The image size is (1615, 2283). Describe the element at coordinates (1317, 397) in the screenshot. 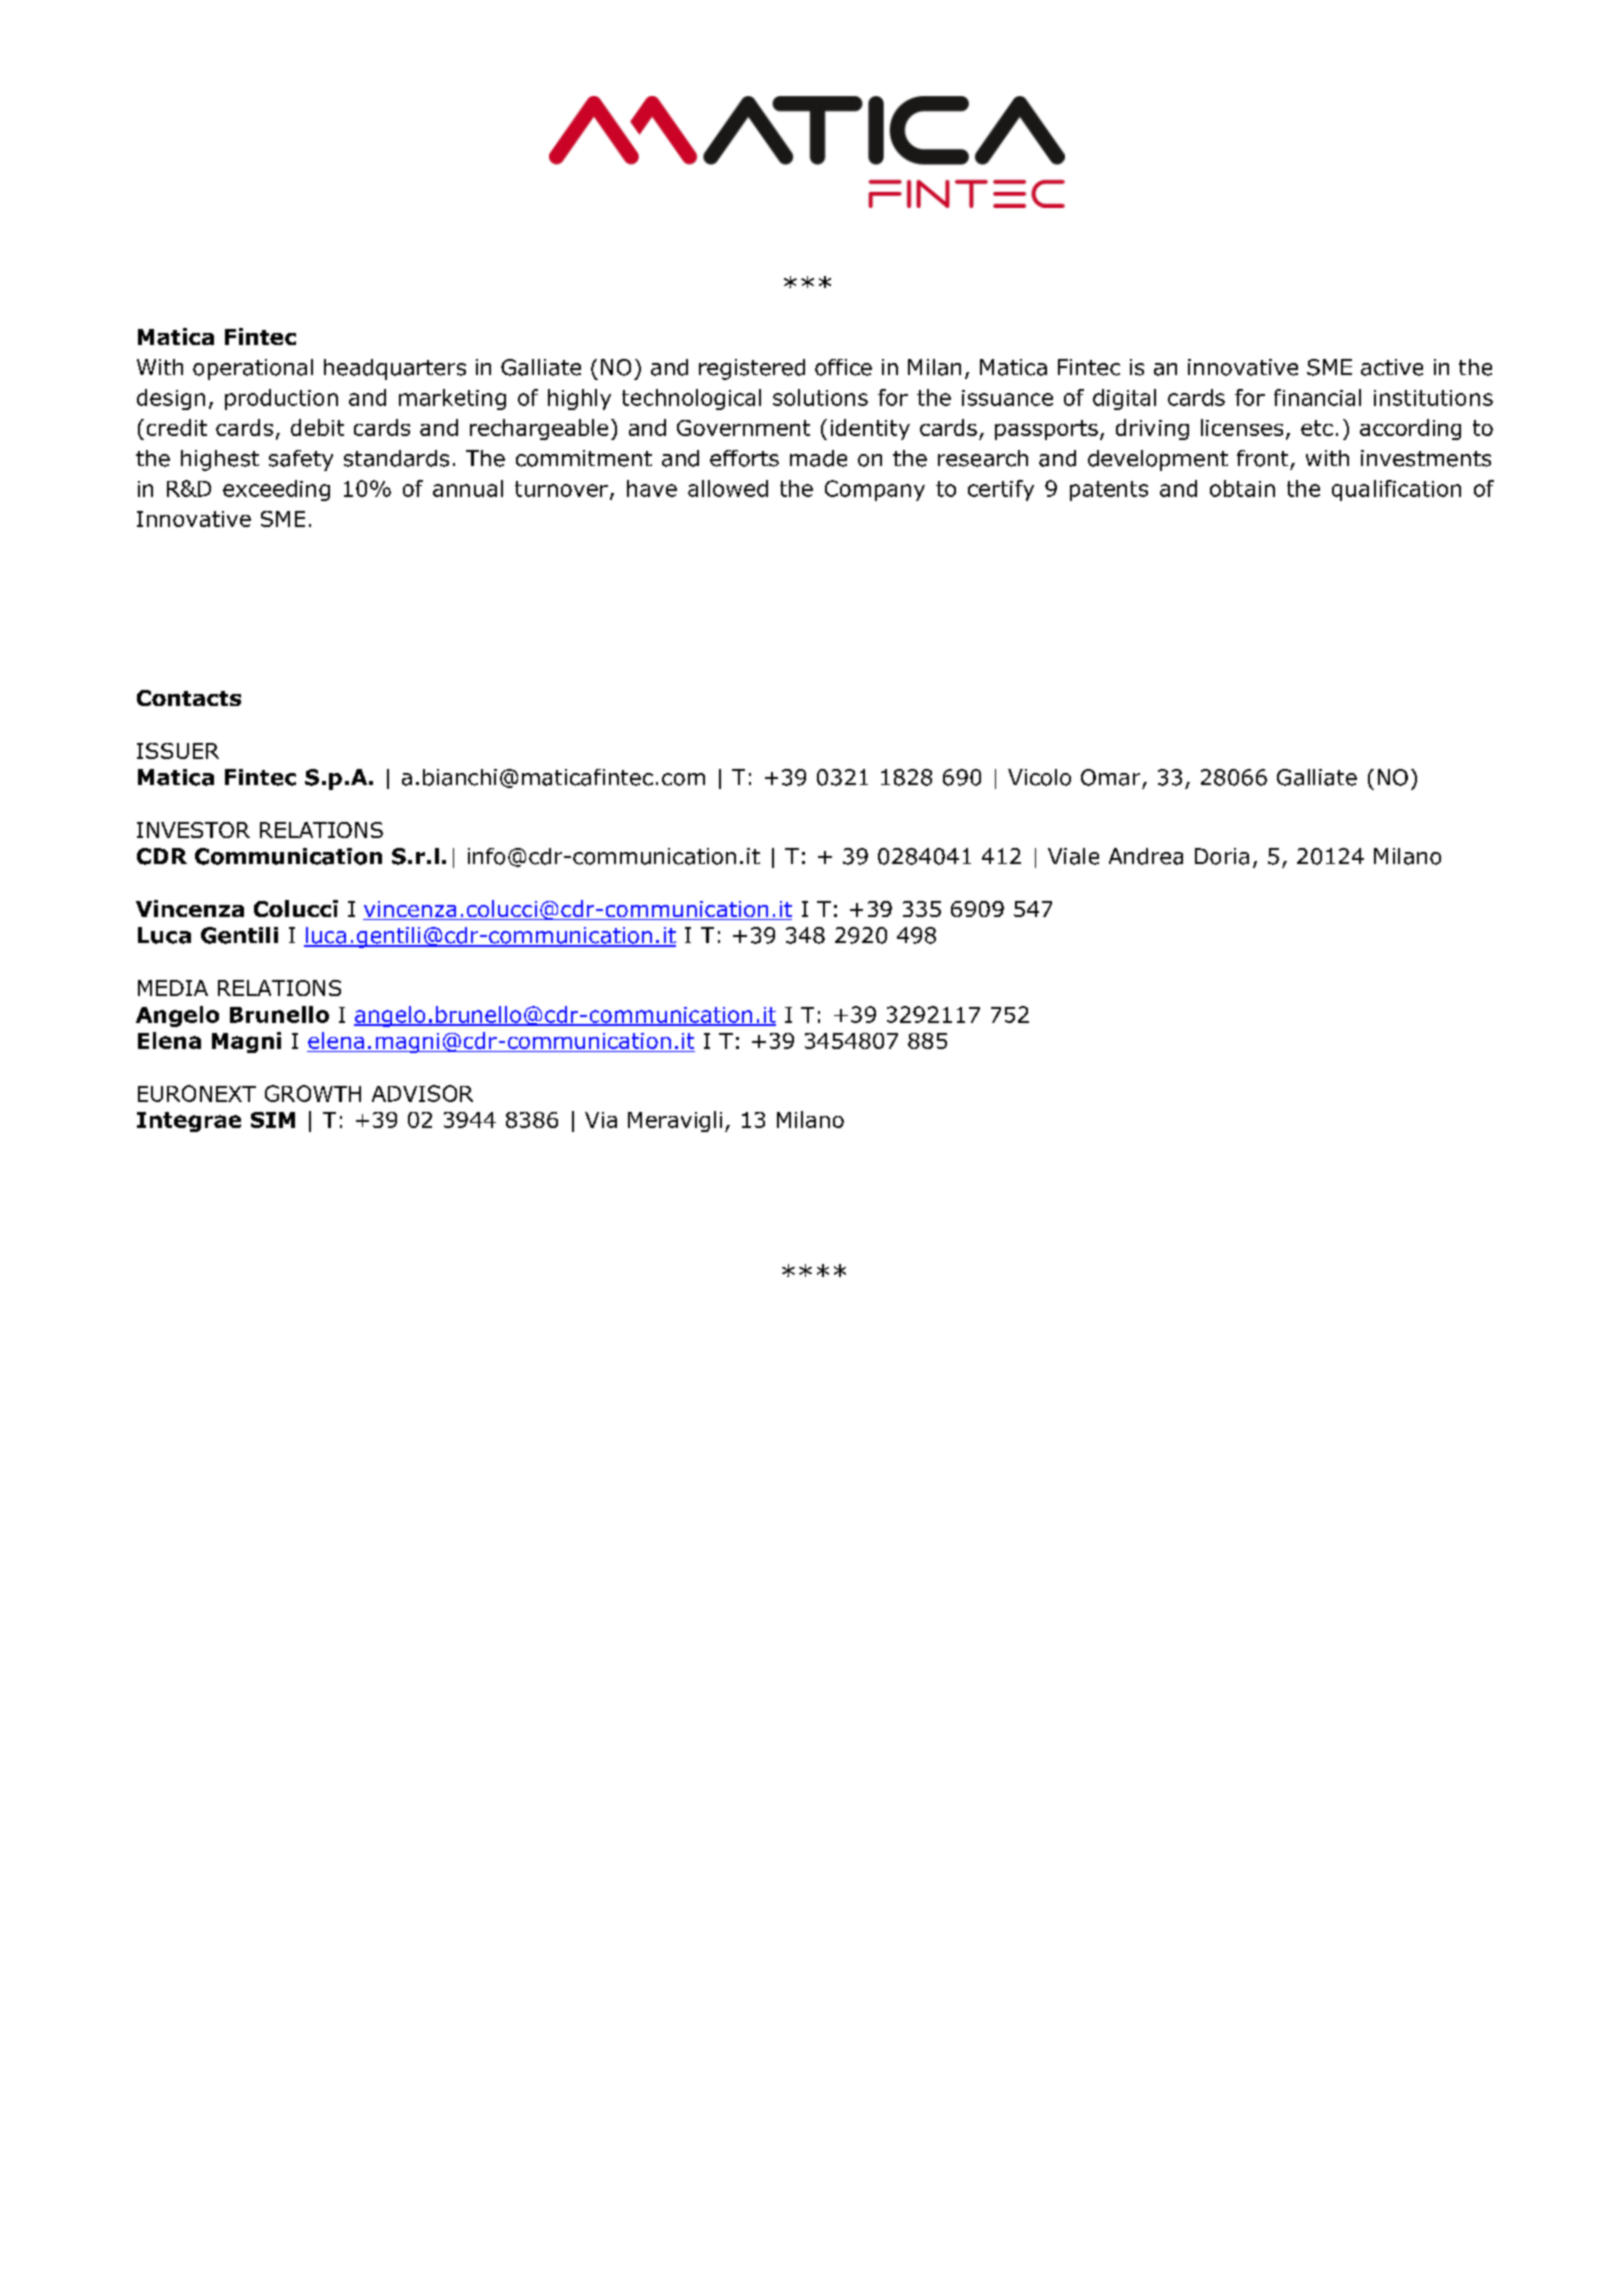

I see `financial` at that location.
